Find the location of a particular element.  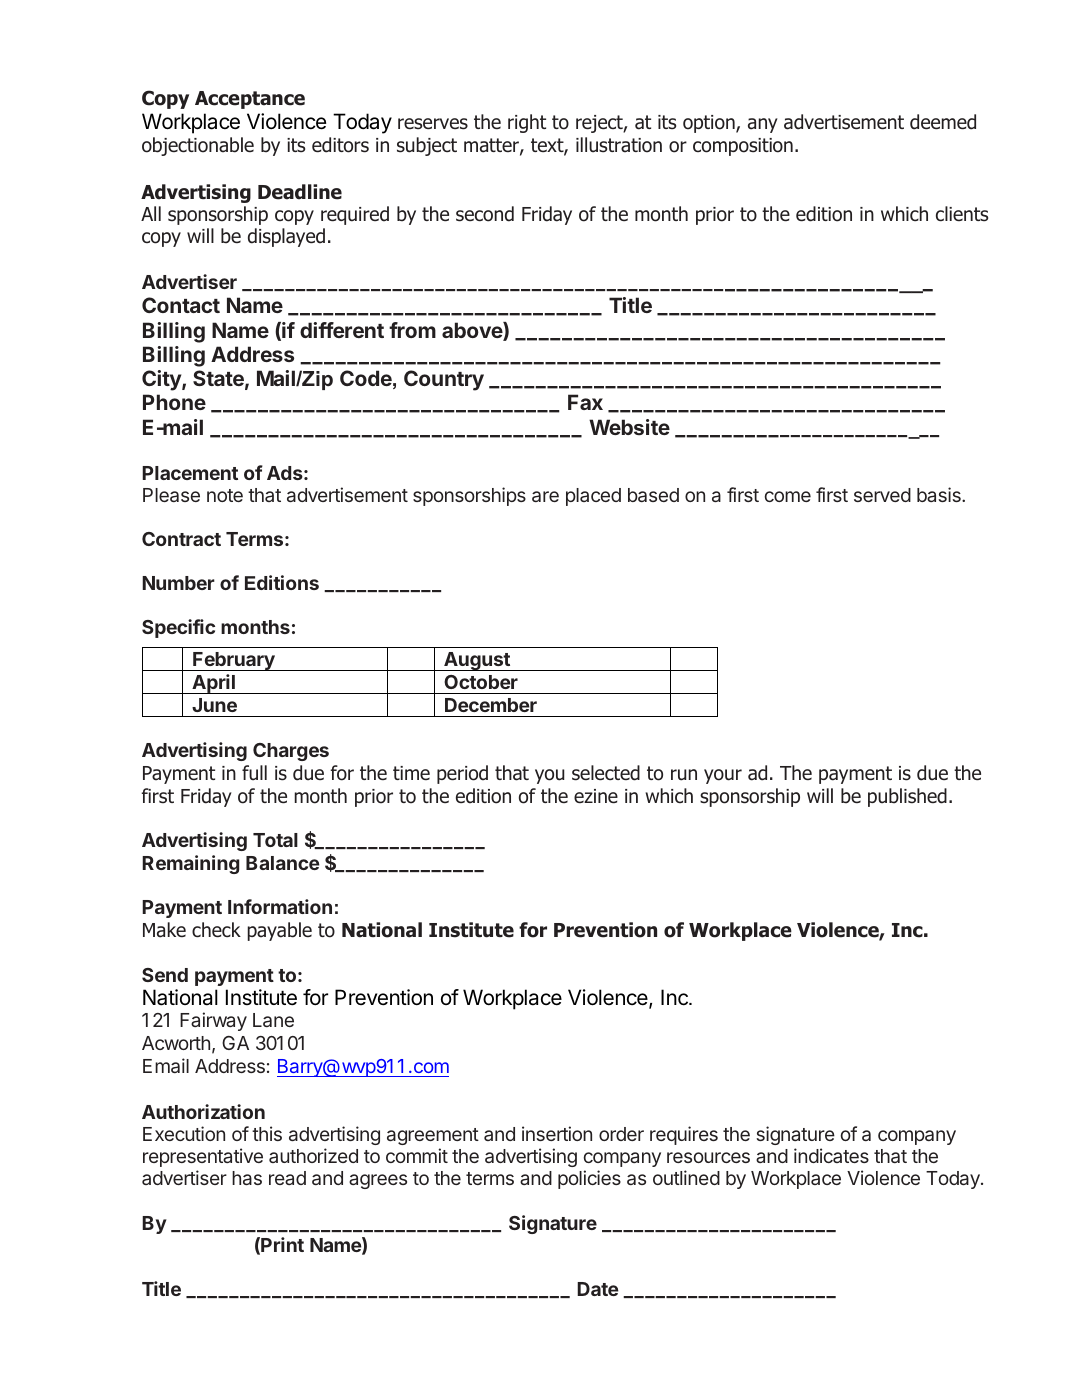

Date is located at coordinates (598, 1289).
